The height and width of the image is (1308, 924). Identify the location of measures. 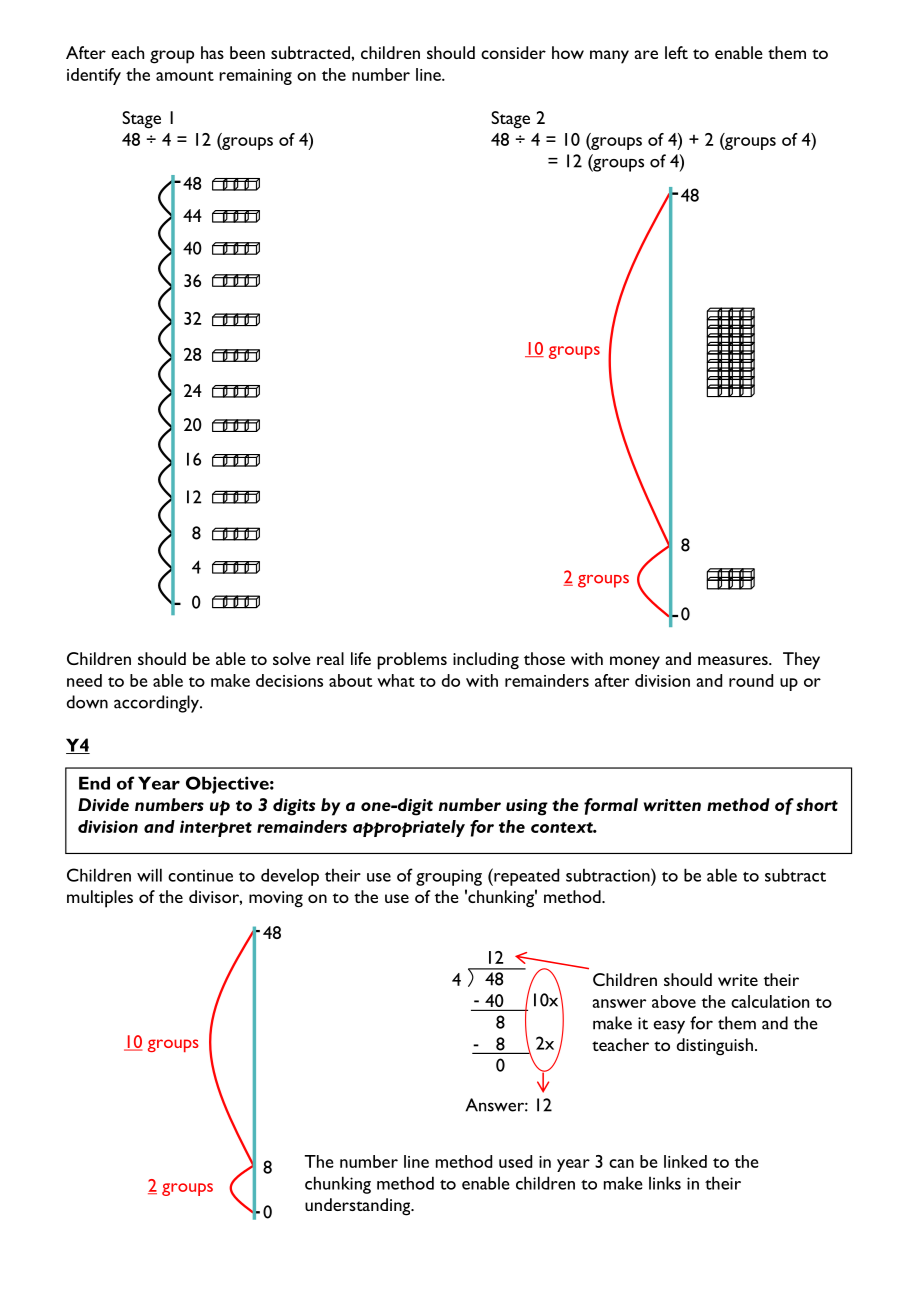
(734, 660).
